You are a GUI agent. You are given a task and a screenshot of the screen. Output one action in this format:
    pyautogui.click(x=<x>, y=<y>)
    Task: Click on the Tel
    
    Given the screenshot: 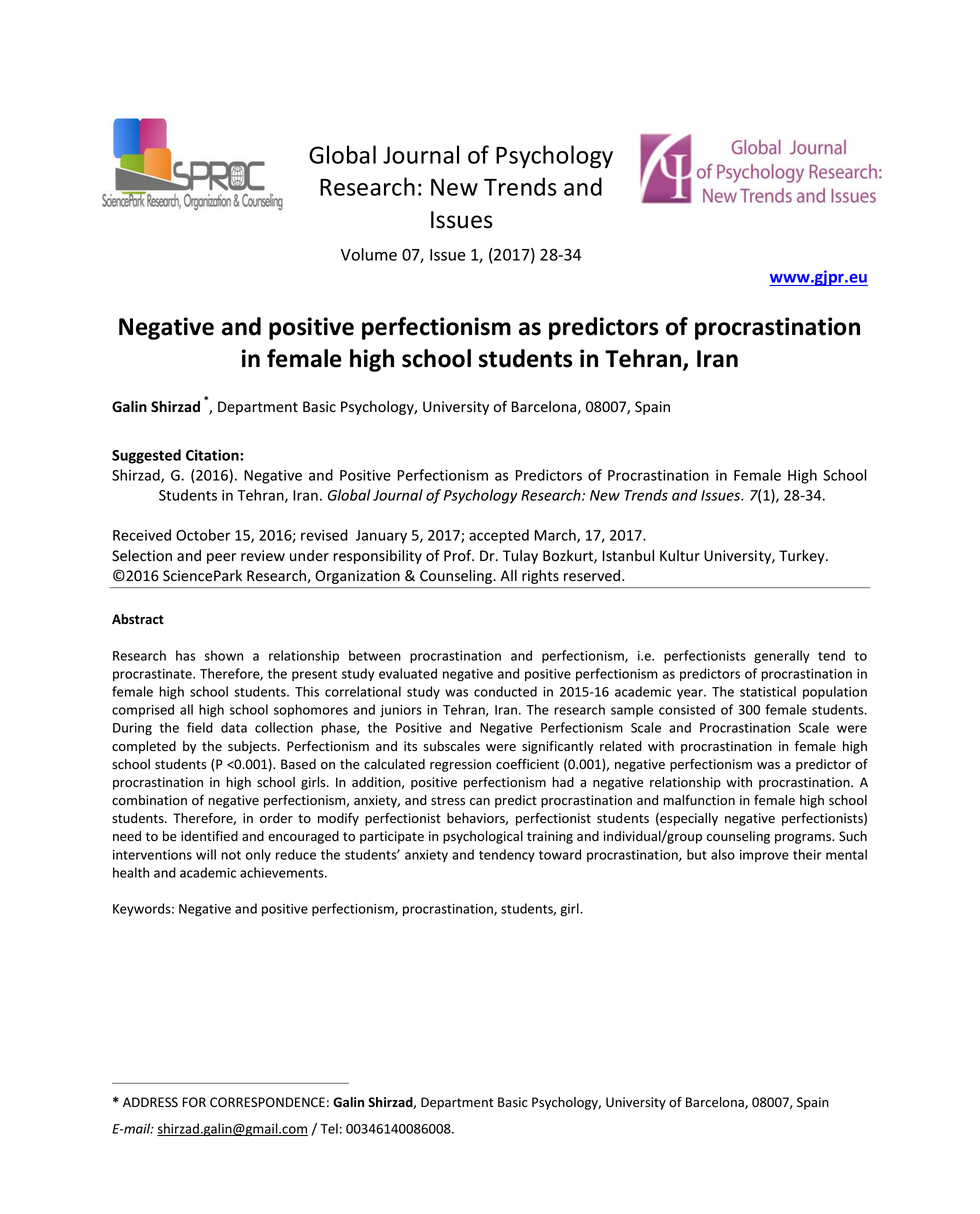 What is the action you would take?
    pyautogui.click(x=329, y=1128)
